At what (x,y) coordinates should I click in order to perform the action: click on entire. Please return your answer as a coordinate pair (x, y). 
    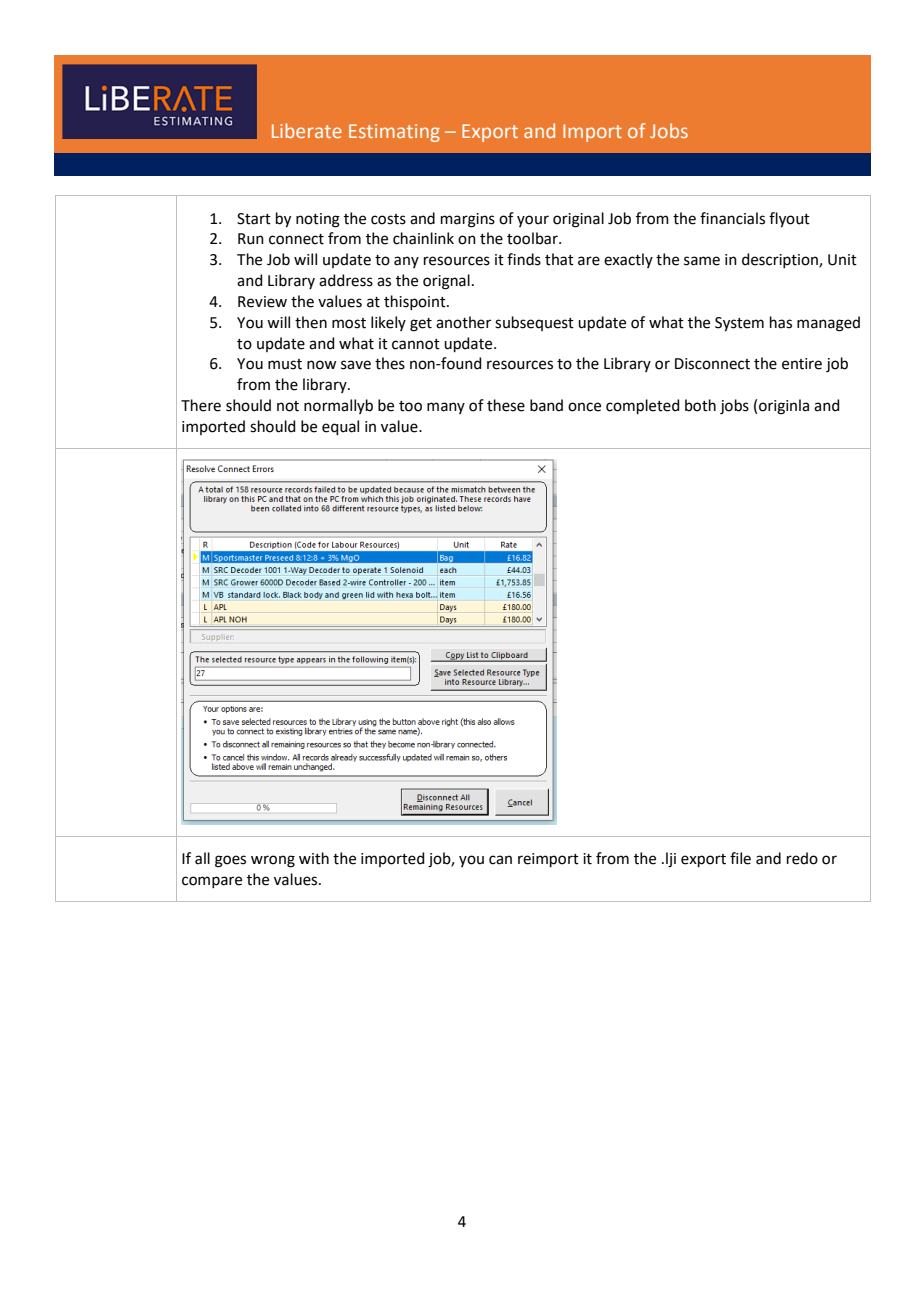
    Looking at the image, I should click on (802, 364).
